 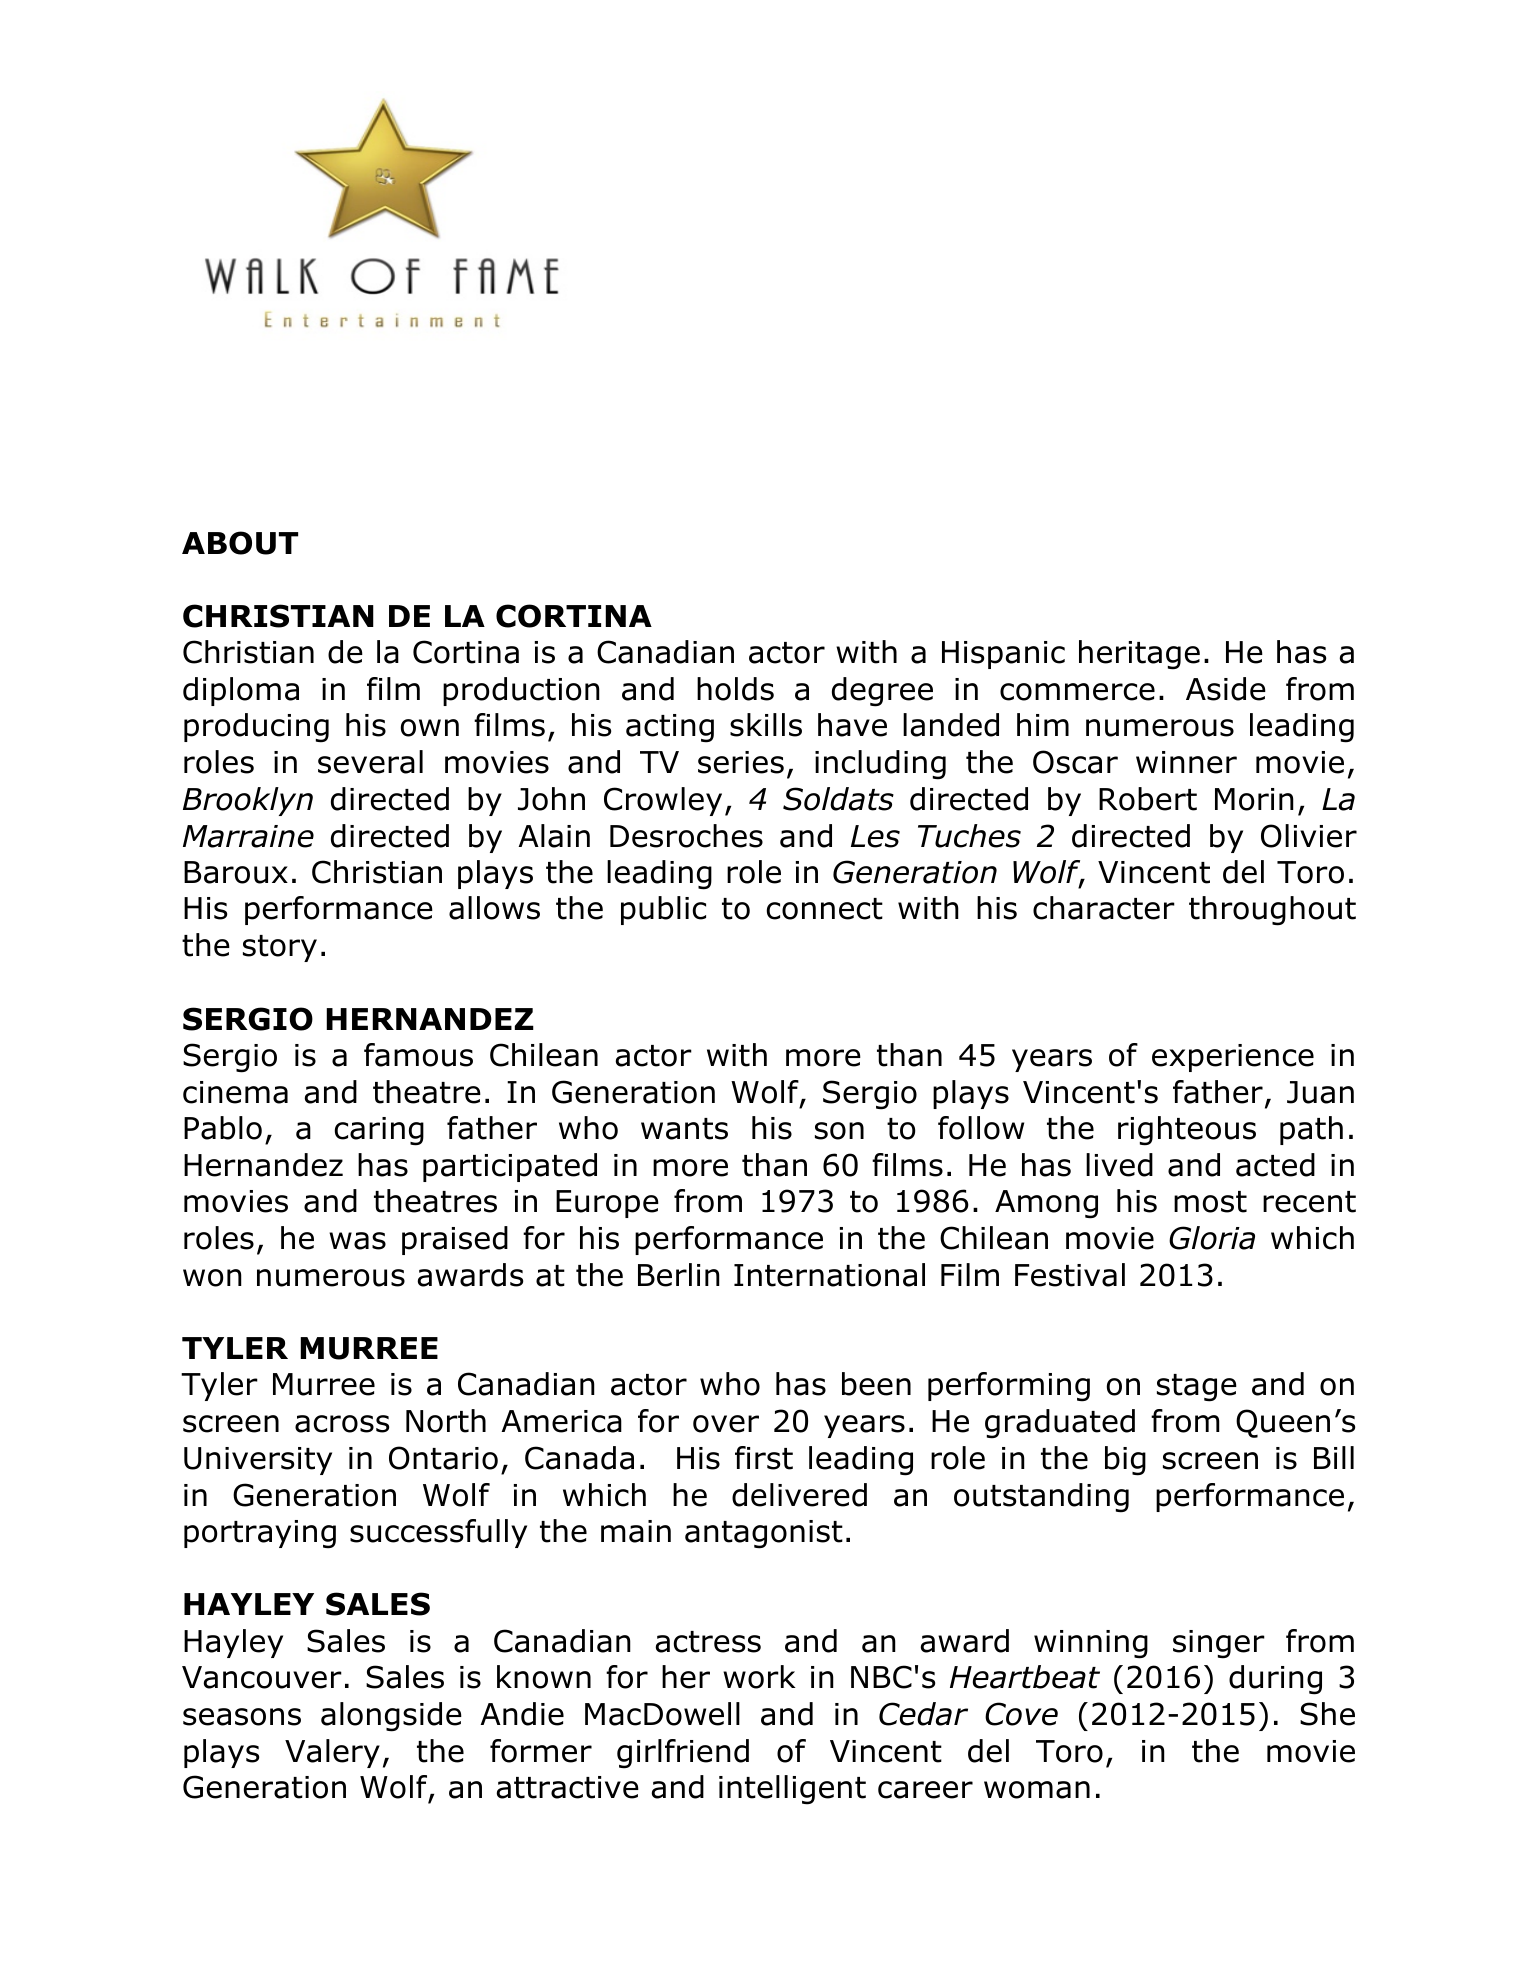 I want to click on holds, so click(x=735, y=689).
